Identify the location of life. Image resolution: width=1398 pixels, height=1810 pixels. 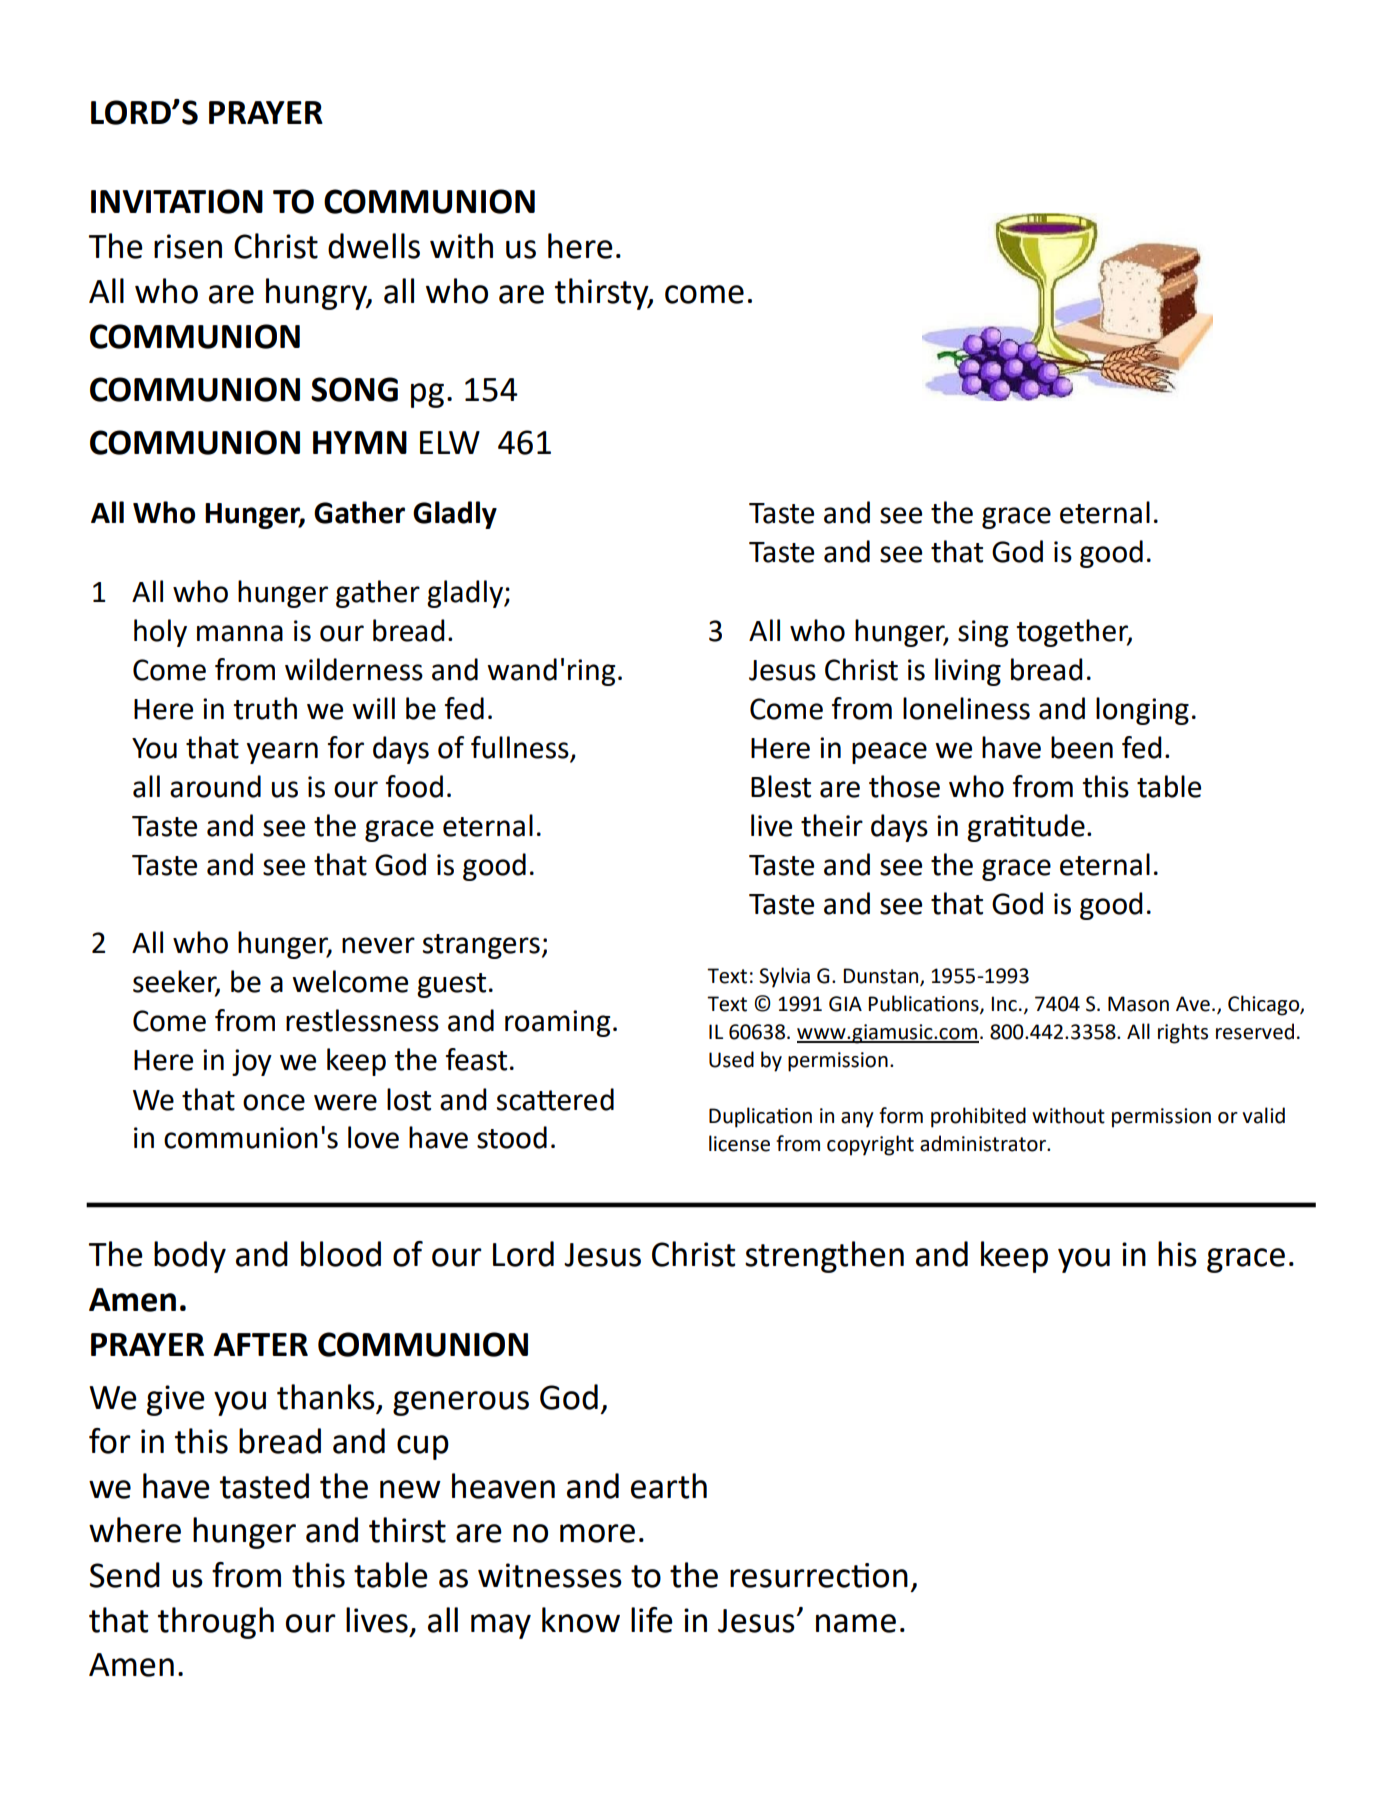
(652, 1620).
